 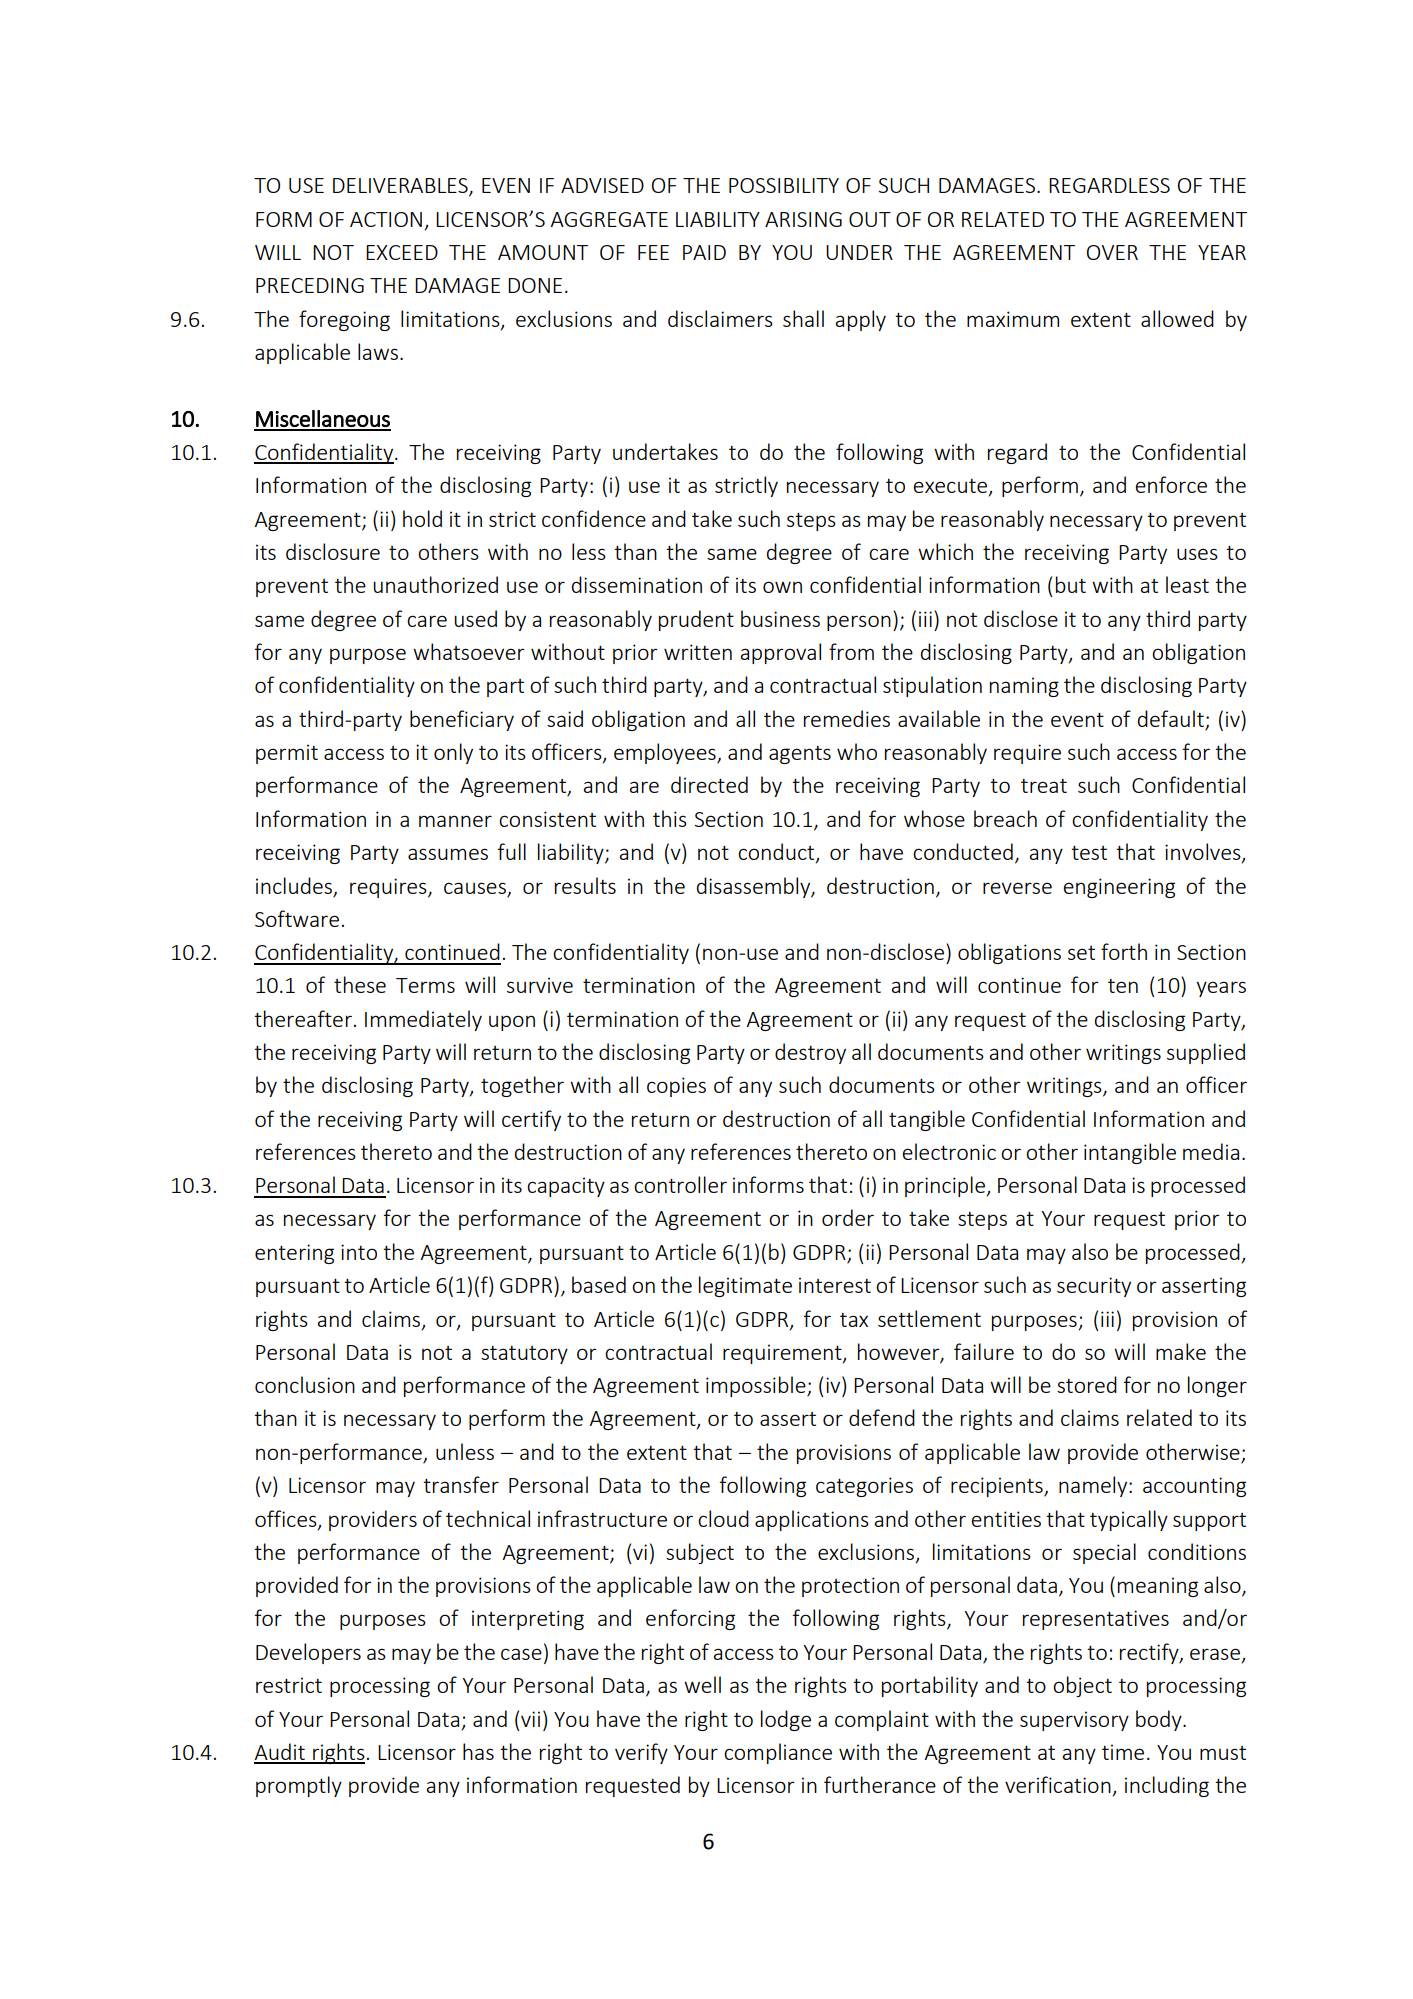 What do you see at coordinates (478, 1751) in the screenshot?
I see `has` at bounding box center [478, 1751].
